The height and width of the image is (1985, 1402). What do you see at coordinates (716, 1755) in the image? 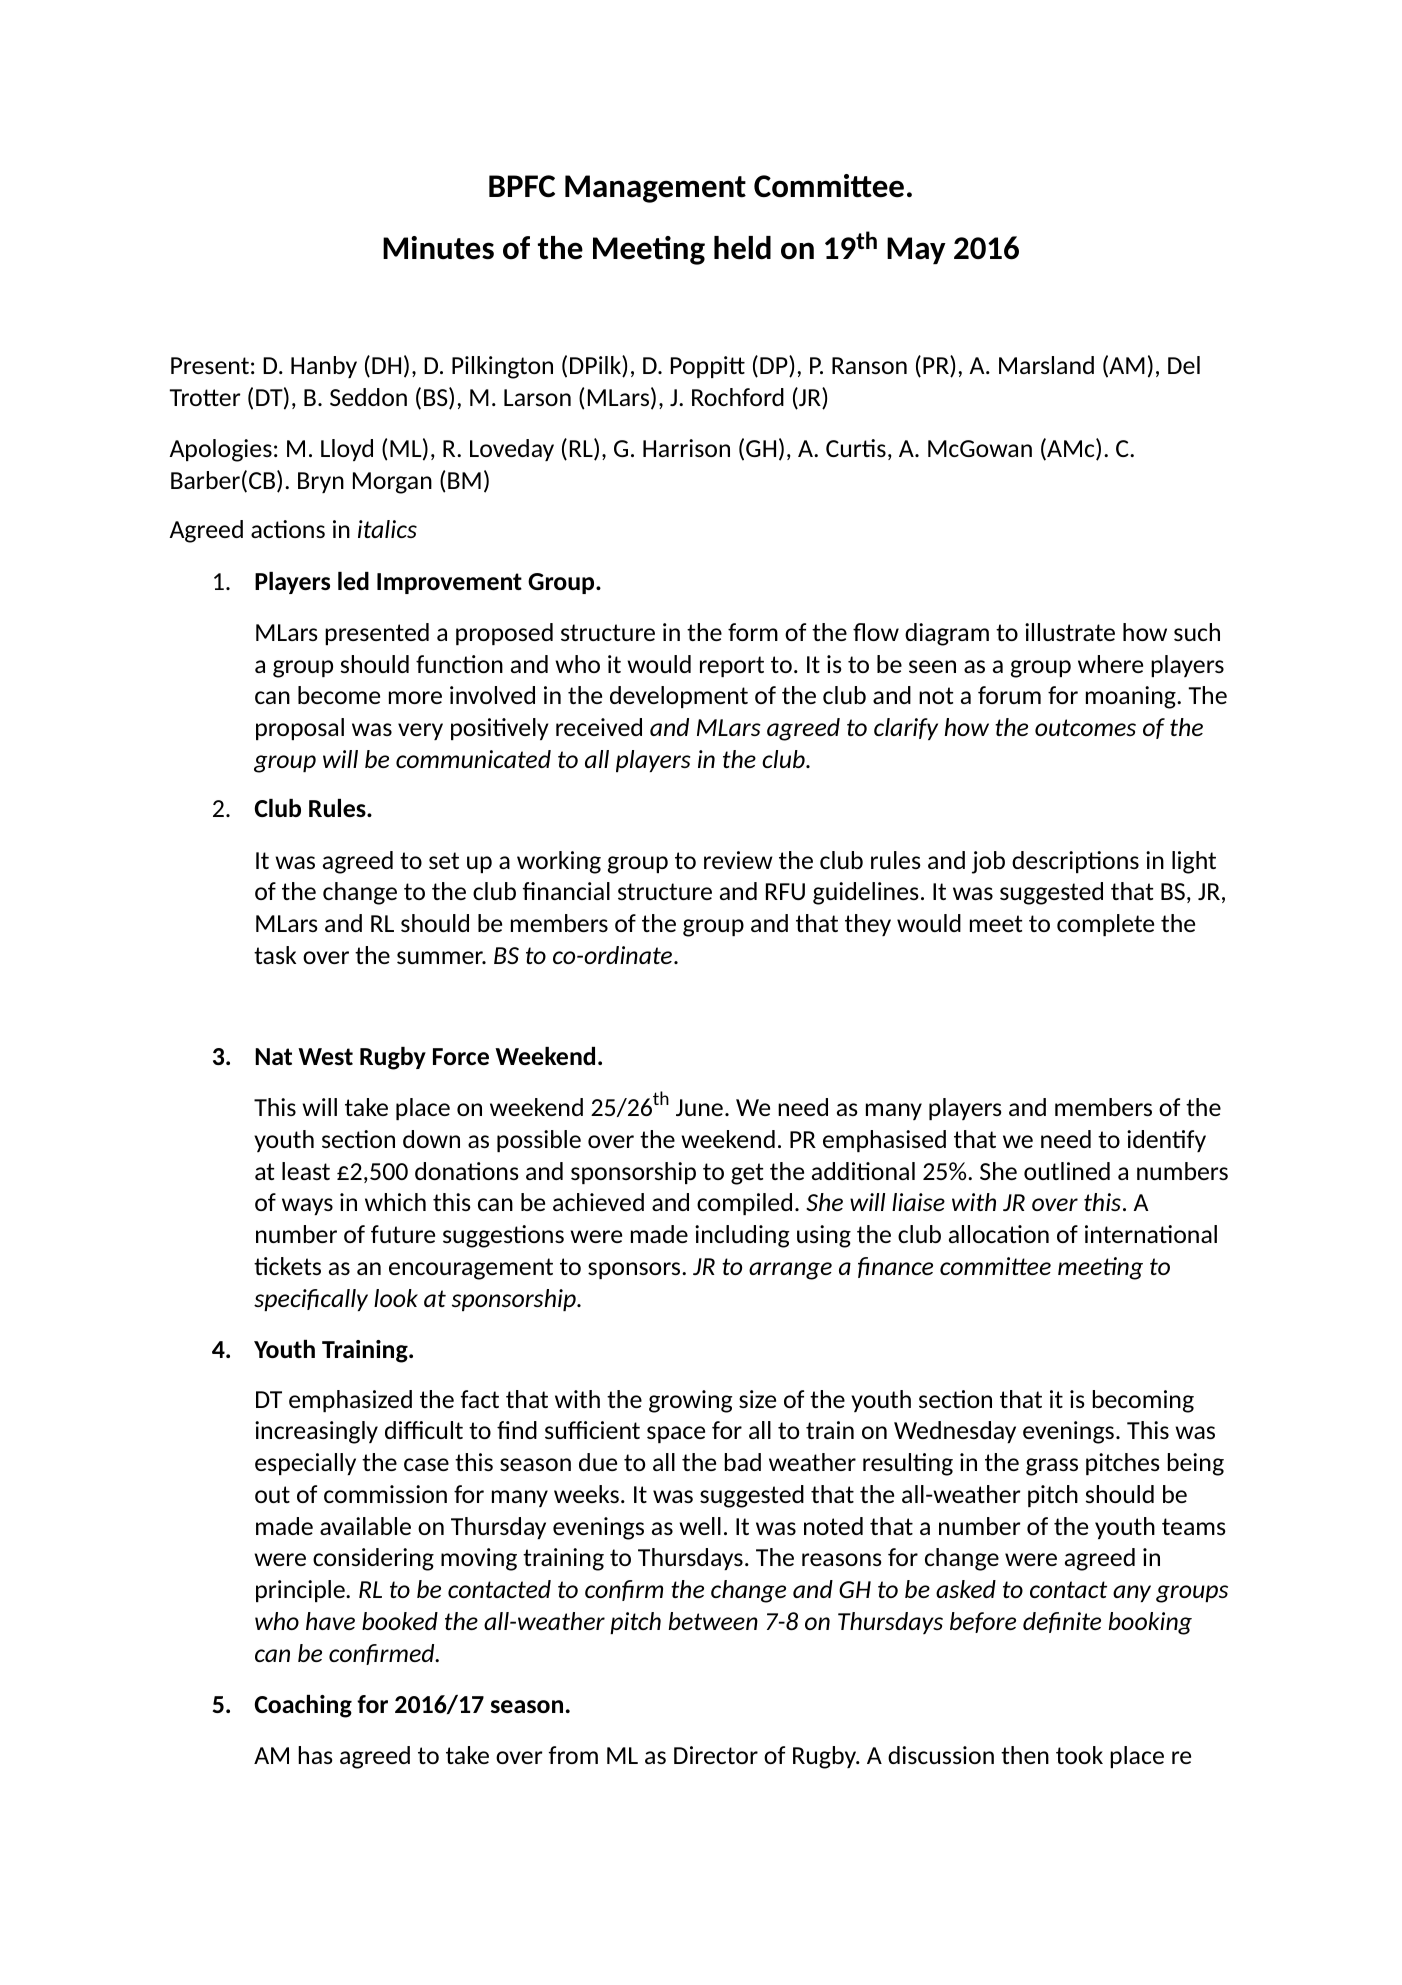
I see `Director` at bounding box center [716, 1755].
